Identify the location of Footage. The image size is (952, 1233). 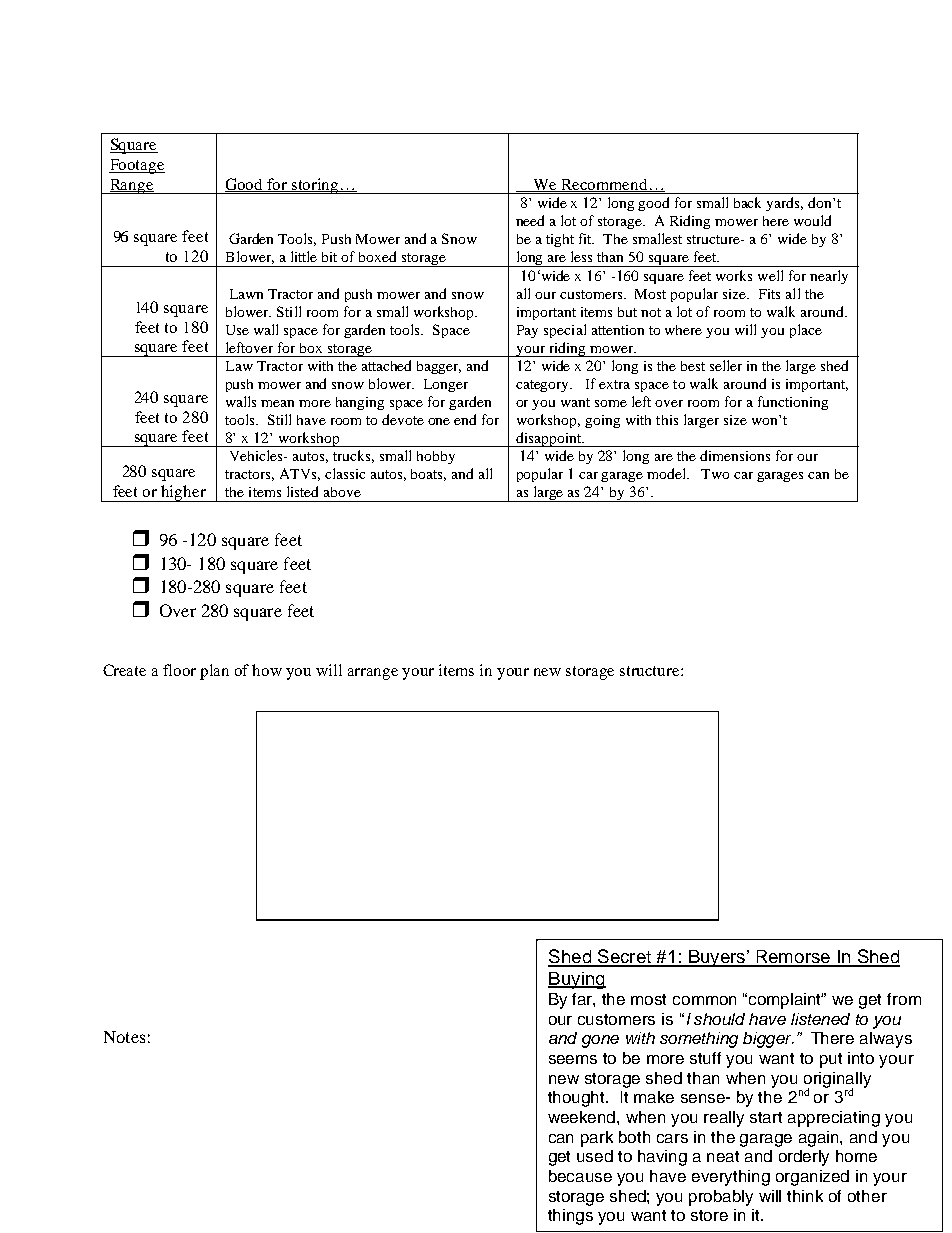
(137, 166).
